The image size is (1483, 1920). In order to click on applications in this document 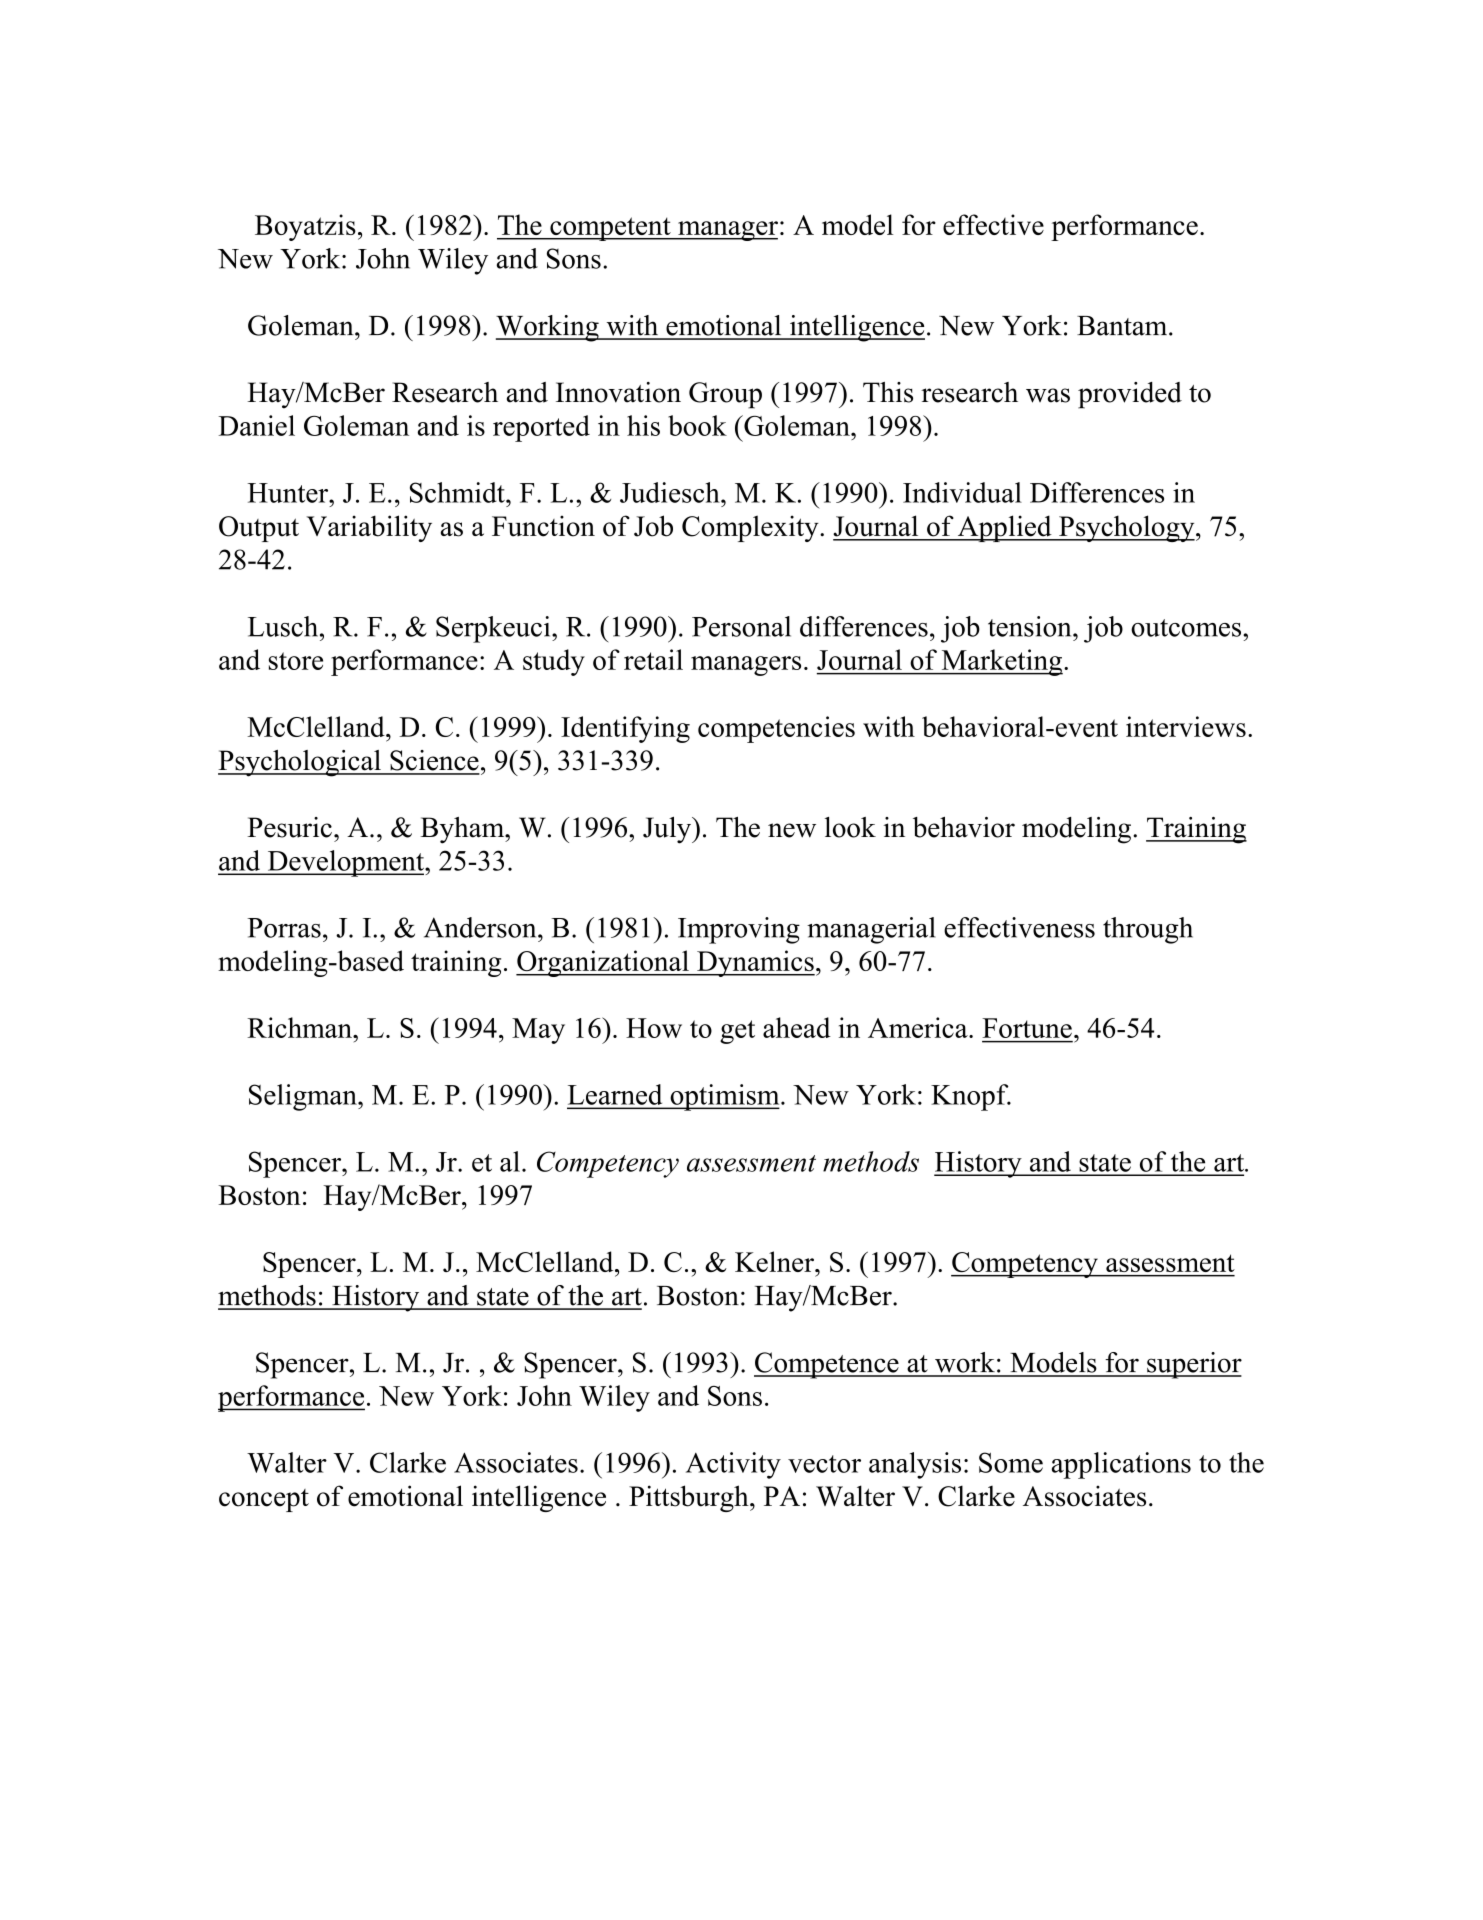, I will do `click(1121, 1465)`.
